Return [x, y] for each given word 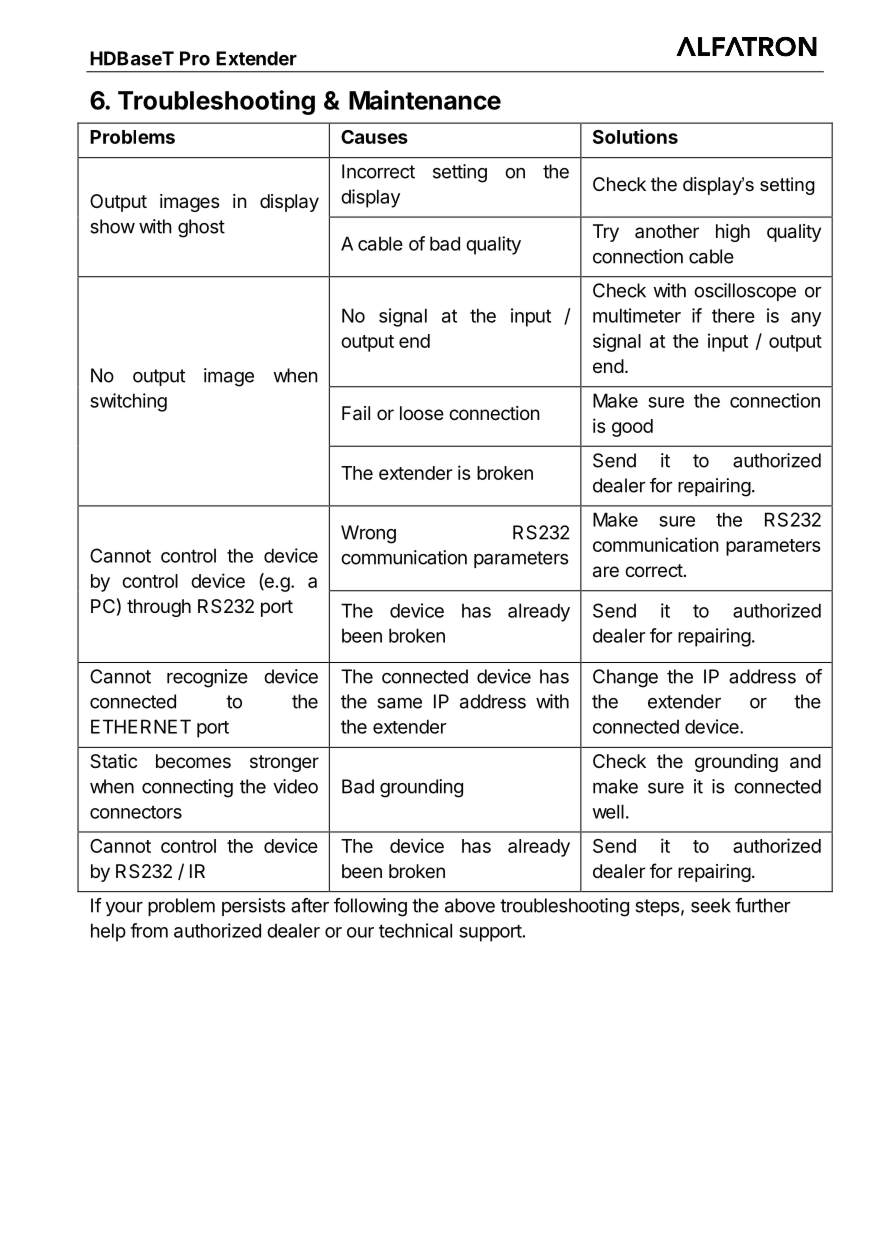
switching [128, 402]
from [149, 930]
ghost [201, 228]
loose [422, 413]
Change [625, 678]
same [399, 703]
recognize [207, 678]
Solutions [635, 136]
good [632, 428]
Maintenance [425, 100]
